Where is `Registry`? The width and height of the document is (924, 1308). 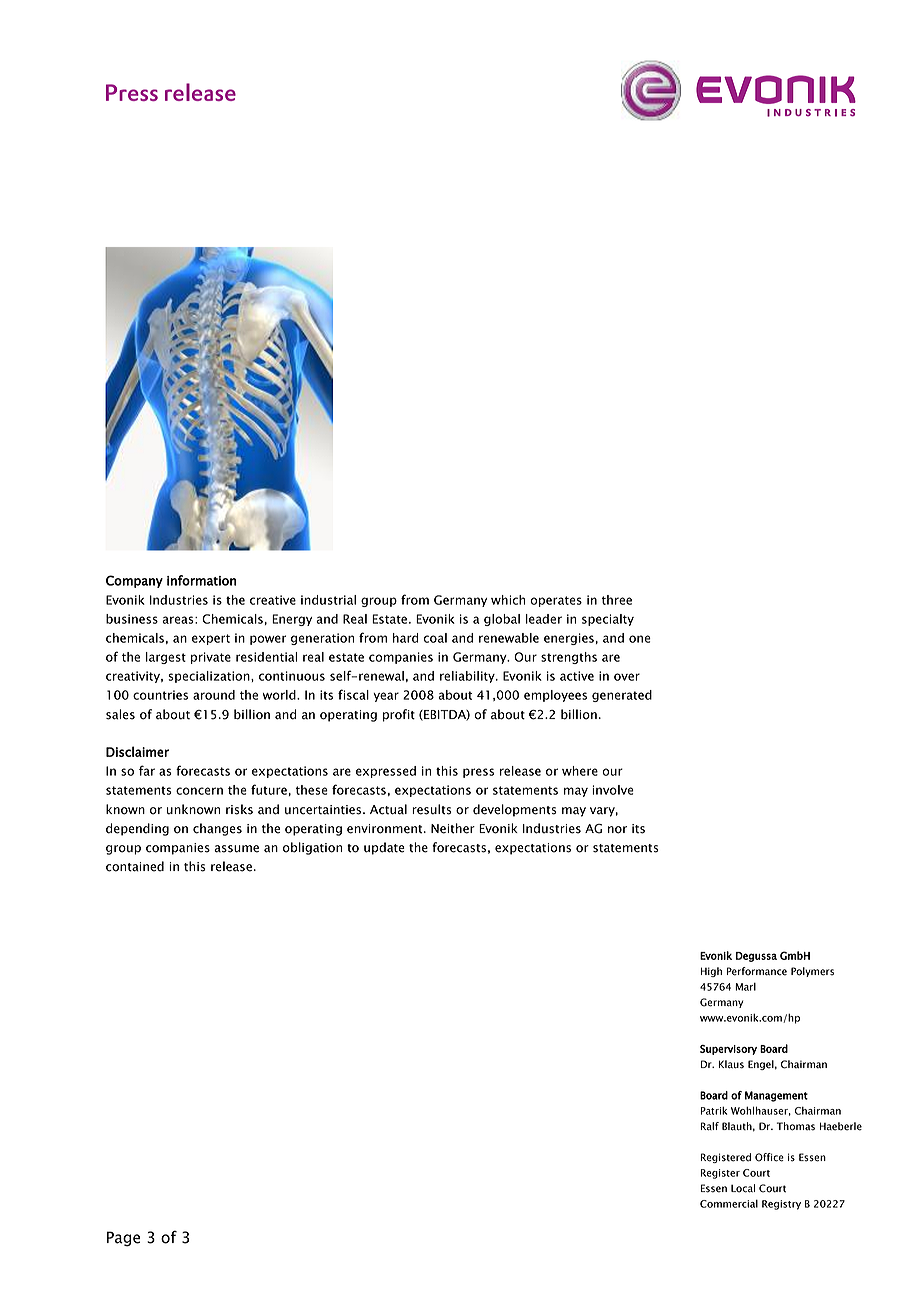 Registry is located at coordinates (781, 1205).
